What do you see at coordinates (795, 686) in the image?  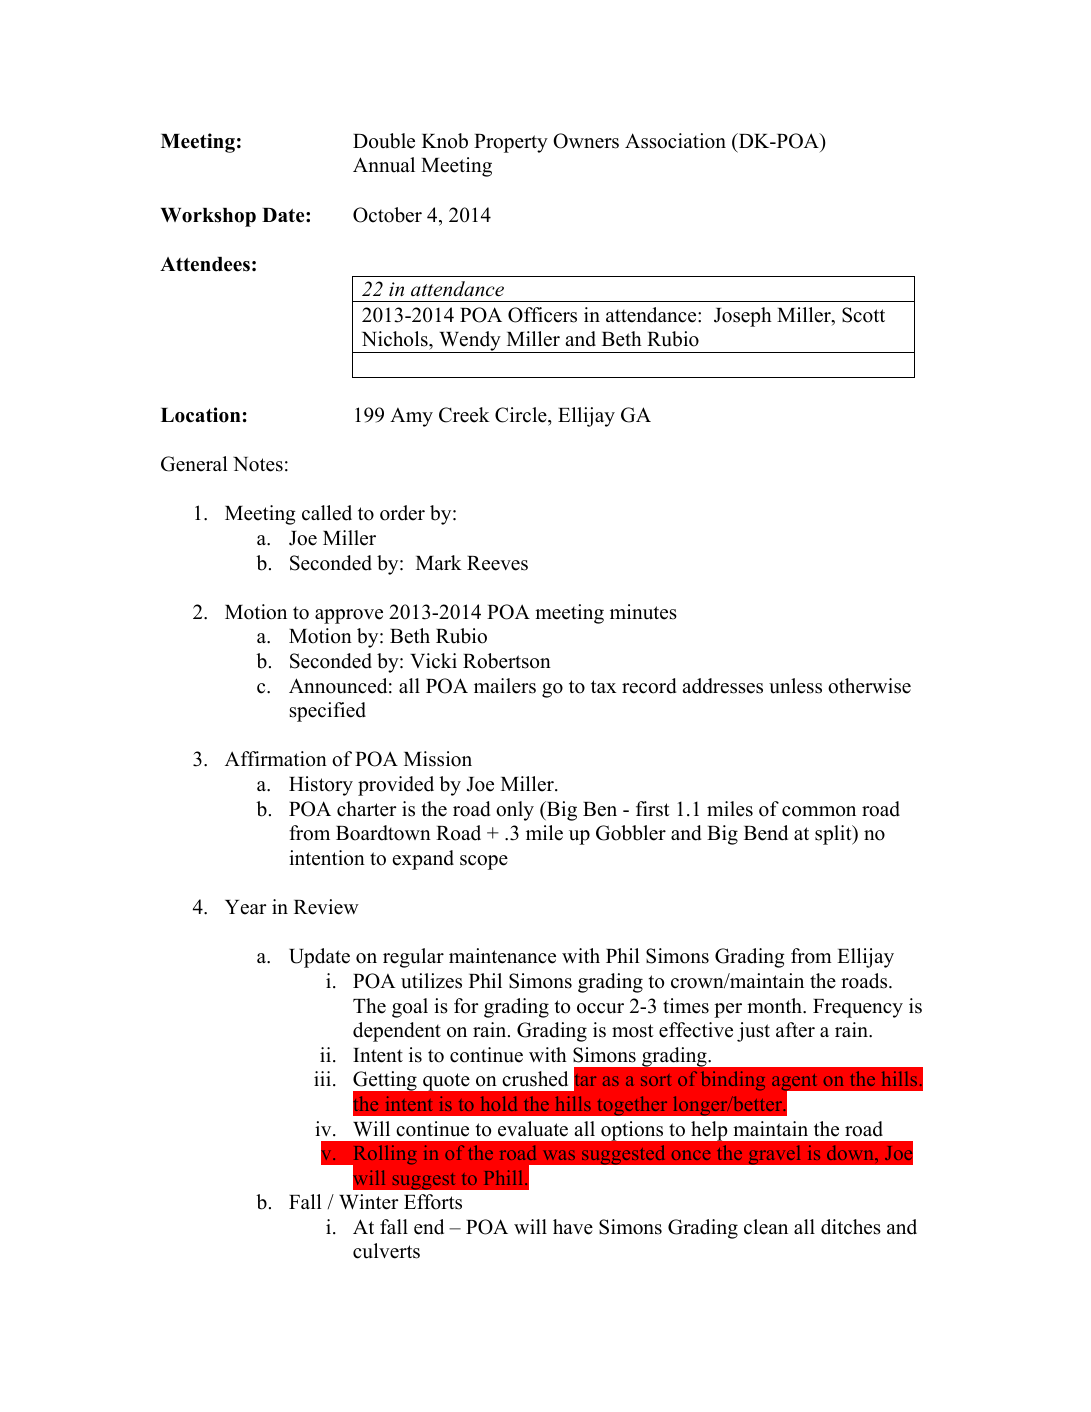 I see `unless` at bounding box center [795, 686].
